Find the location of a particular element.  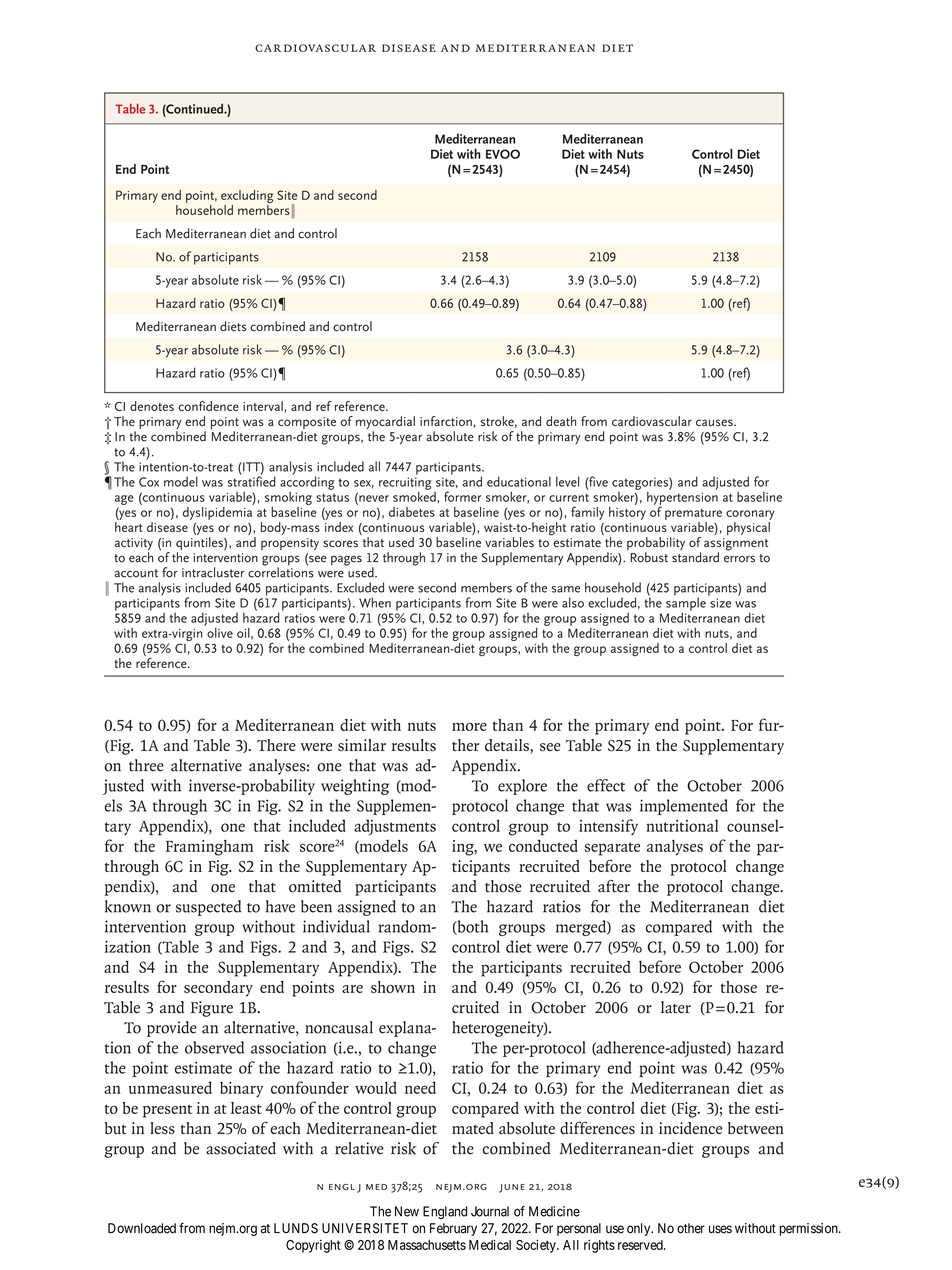

physical is located at coordinates (748, 528).
